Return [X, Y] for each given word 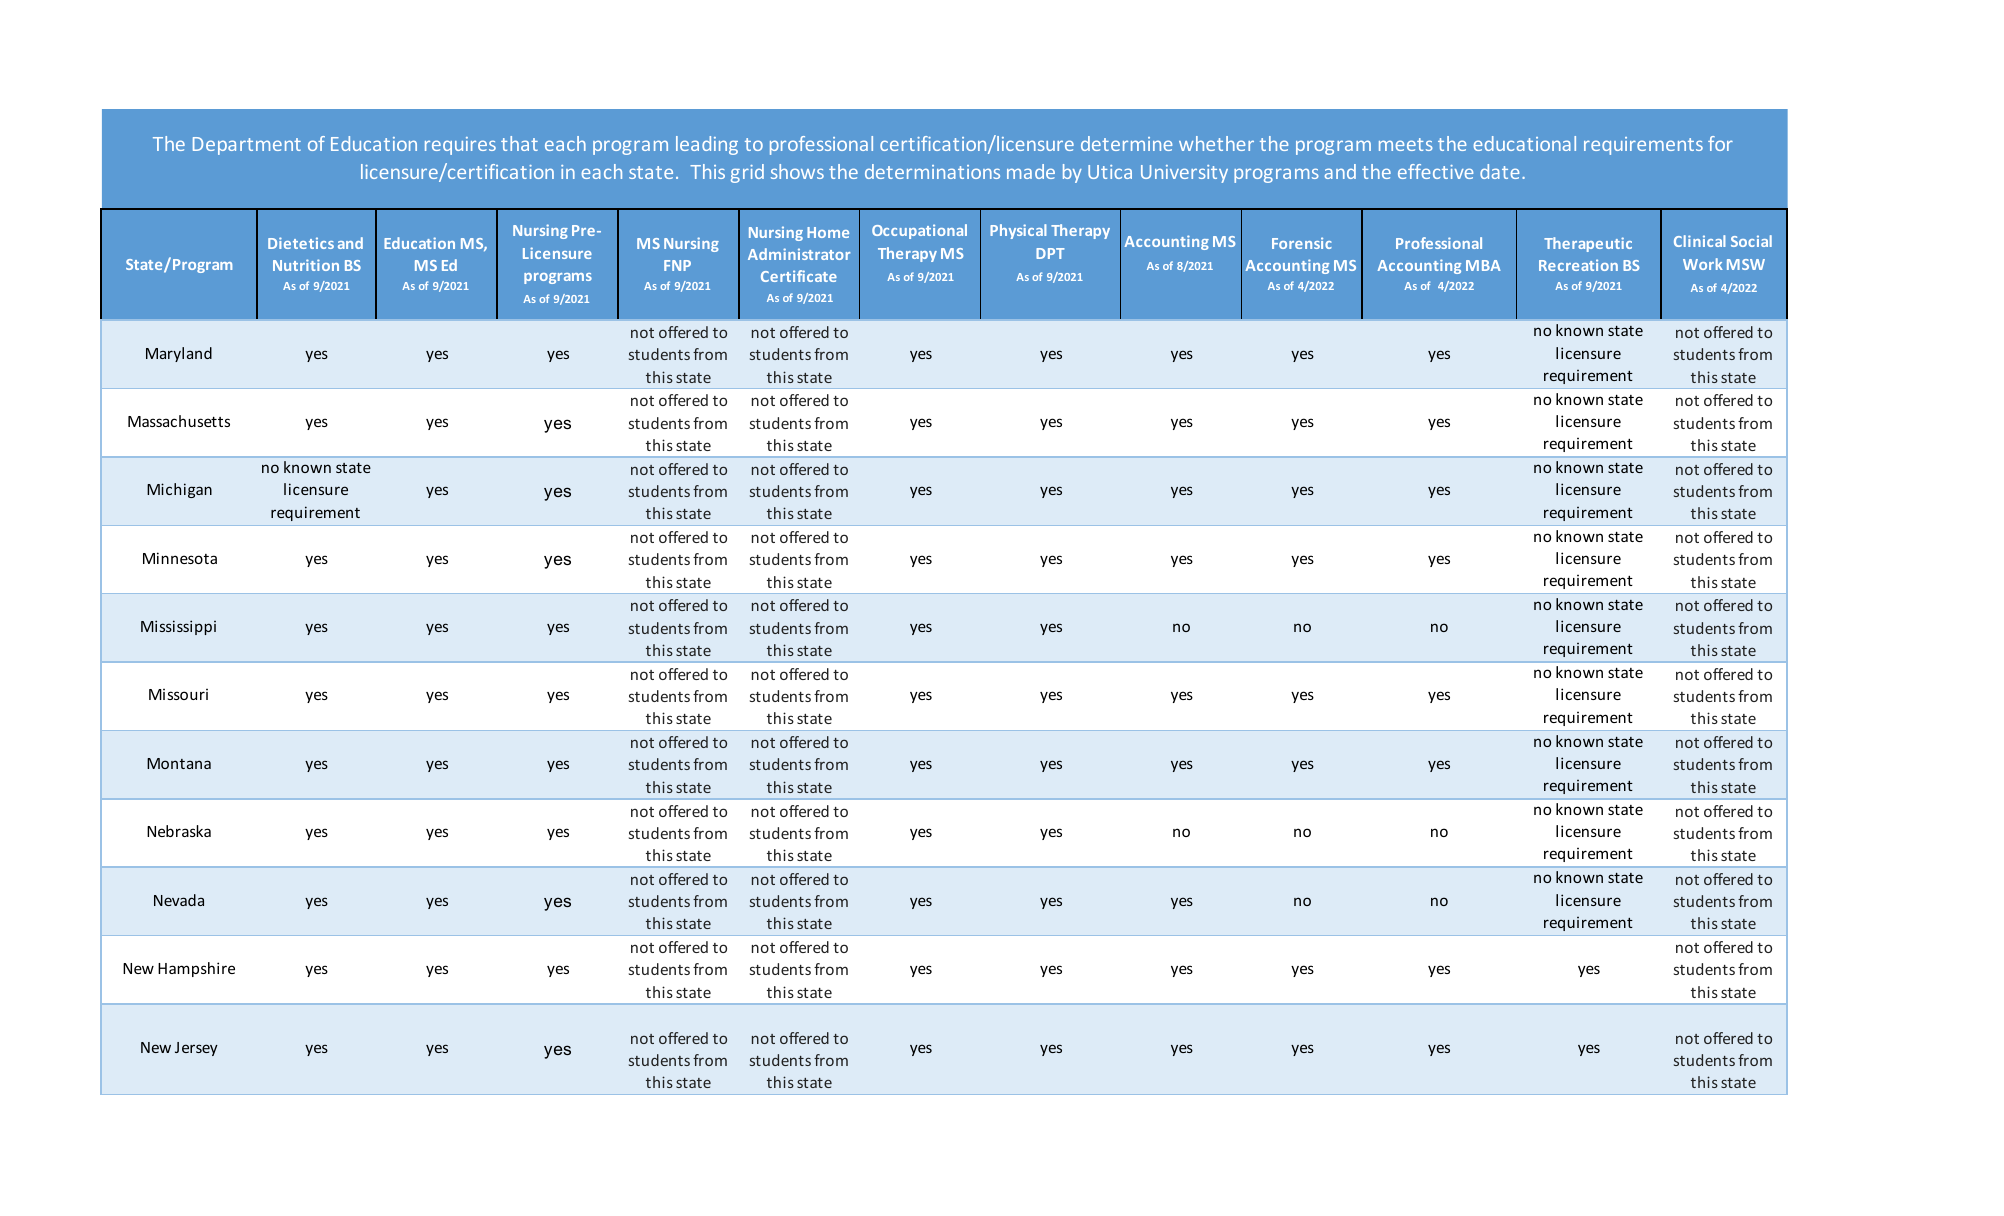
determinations [932, 171]
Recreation [1578, 265]
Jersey [196, 1049]
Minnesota [180, 558]
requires [460, 146]
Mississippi [178, 627]
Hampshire [196, 969]
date [1499, 171]
